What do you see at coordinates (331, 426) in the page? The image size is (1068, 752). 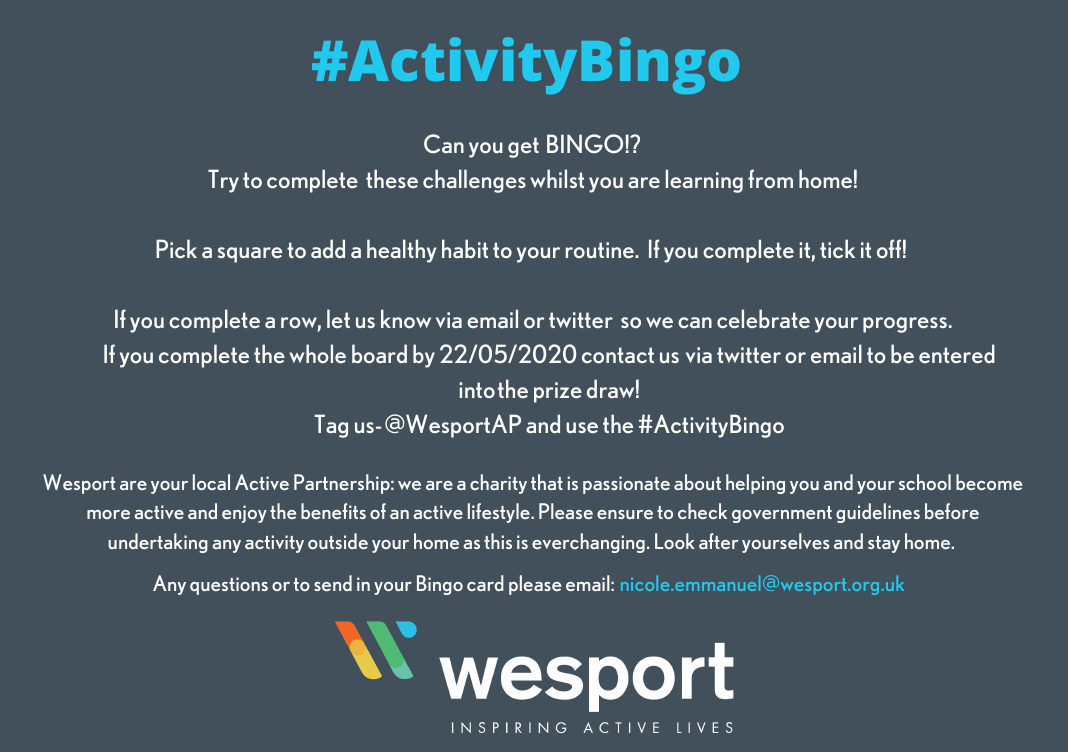 I see `Tag` at bounding box center [331, 426].
